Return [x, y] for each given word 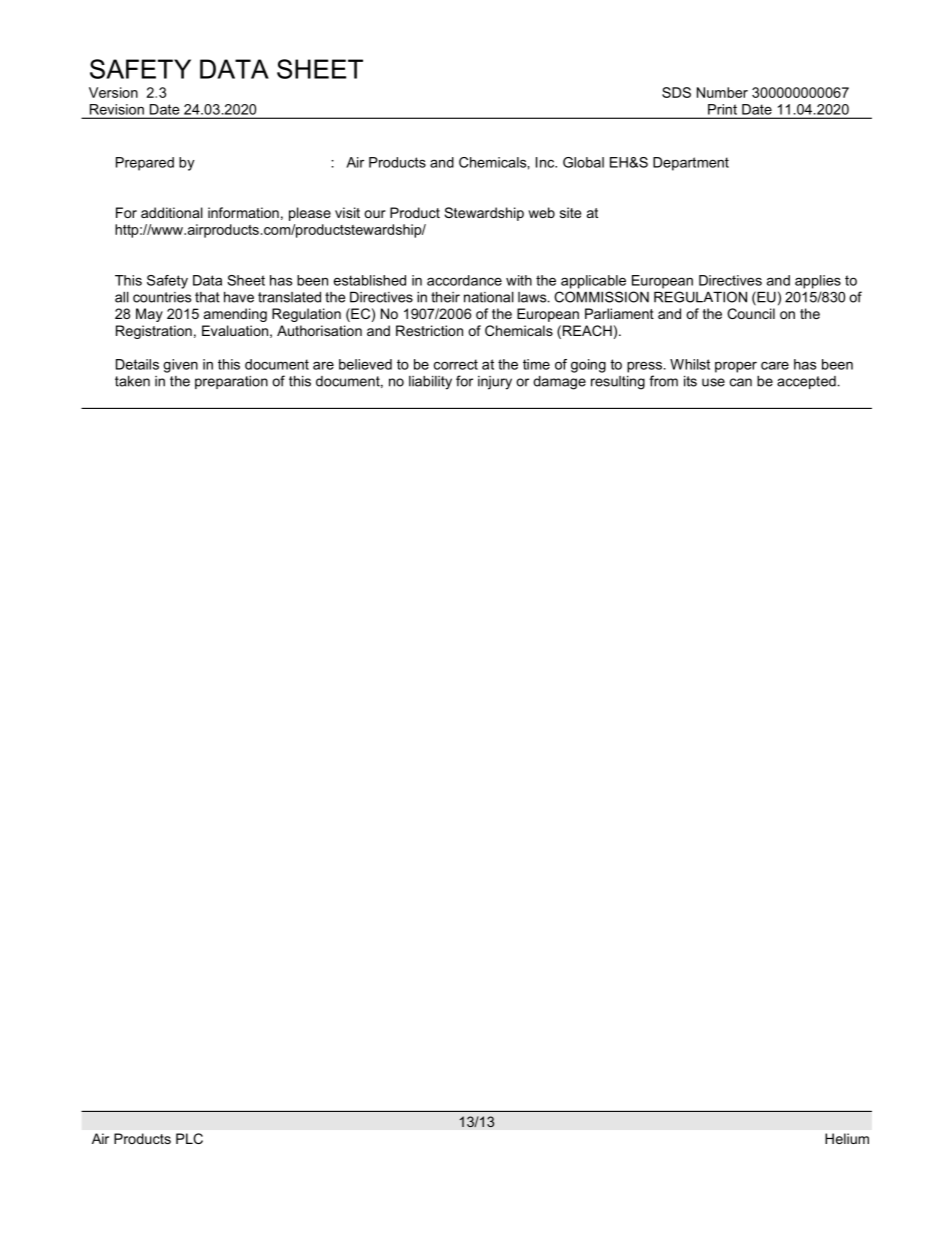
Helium [847, 1138]
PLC [189, 1138]
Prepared [145, 164]
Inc [546, 162]
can [741, 382]
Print [722, 109]
